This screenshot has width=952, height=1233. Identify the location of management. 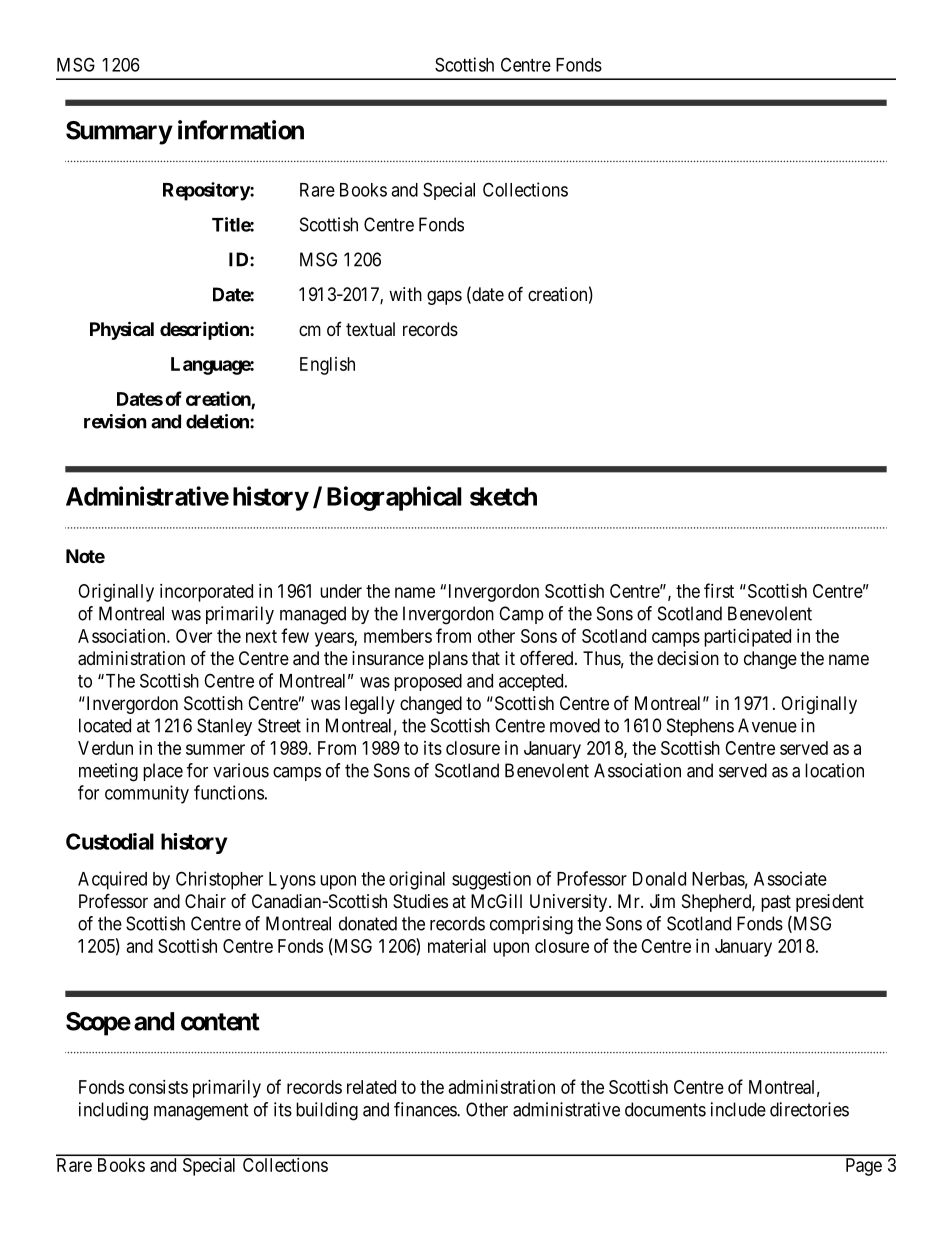
(201, 1112).
